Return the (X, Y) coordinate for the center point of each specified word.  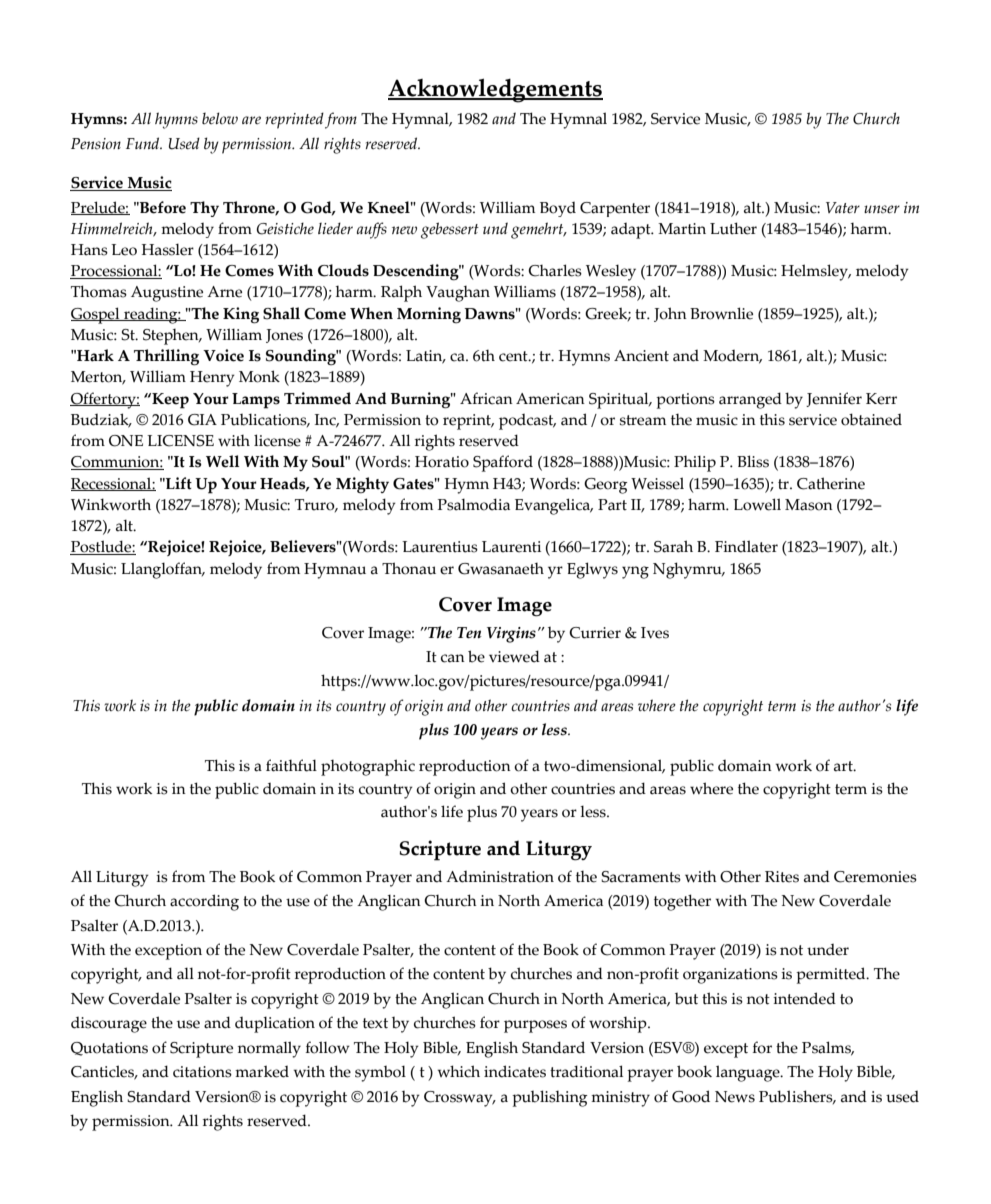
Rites (782, 877)
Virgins (511, 635)
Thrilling (166, 357)
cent (514, 356)
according (204, 902)
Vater (843, 208)
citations (202, 1072)
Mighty (362, 485)
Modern (732, 357)
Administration (500, 877)
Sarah (673, 546)
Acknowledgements (495, 90)
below (220, 118)
